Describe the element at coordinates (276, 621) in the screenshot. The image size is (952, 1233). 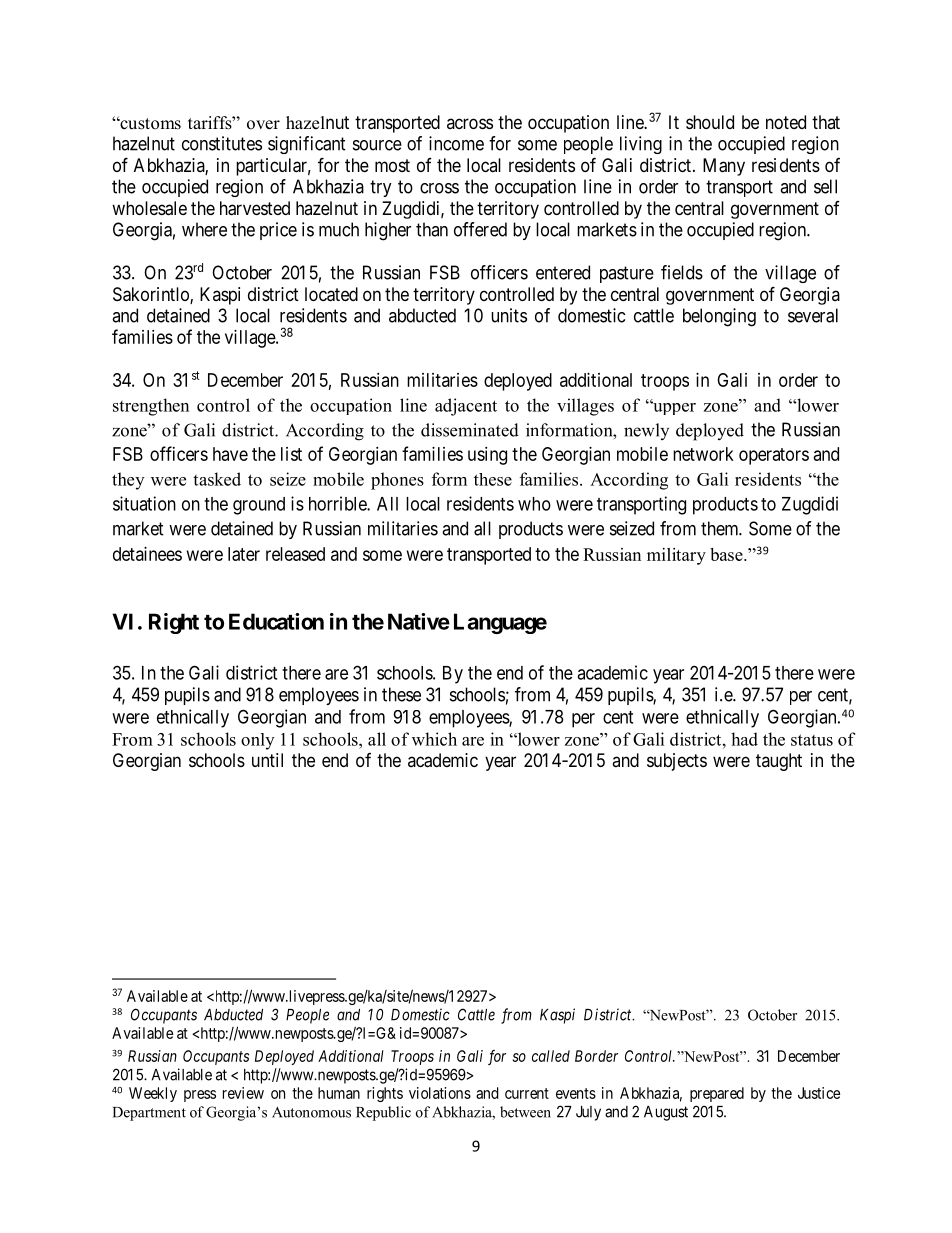
I see `Education` at that location.
